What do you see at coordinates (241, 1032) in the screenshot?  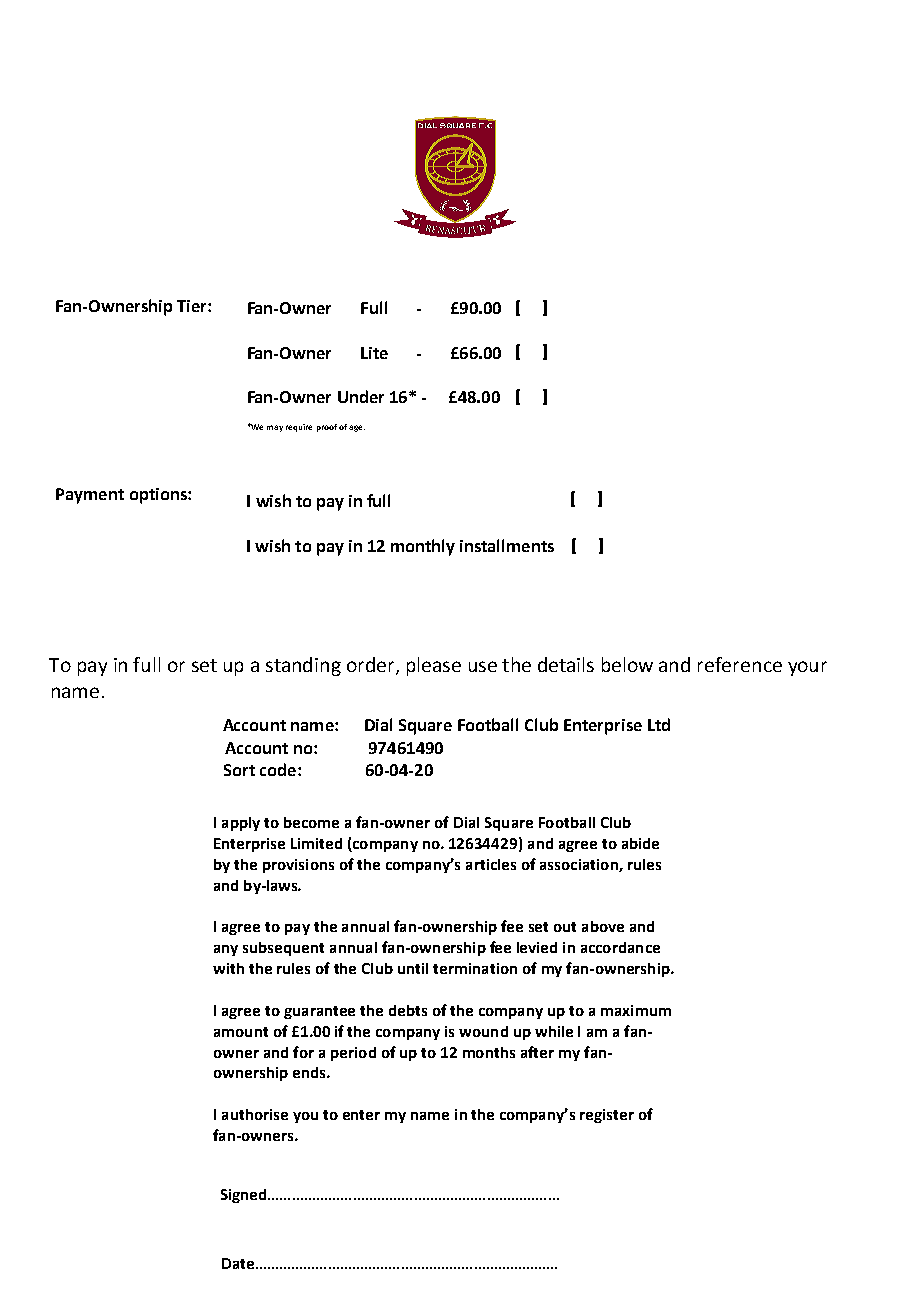 I see `amount` at bounding box center [241, 1032].
